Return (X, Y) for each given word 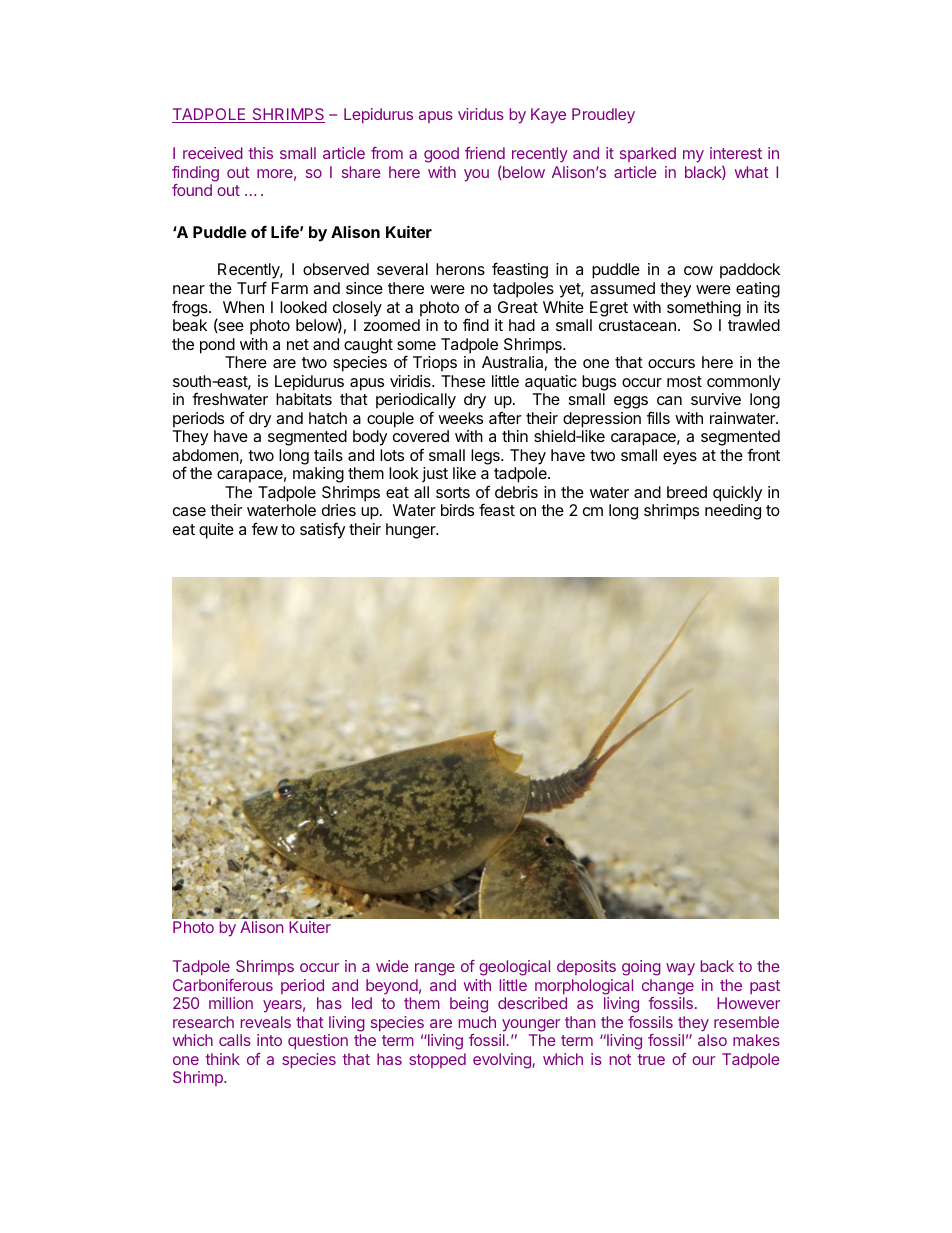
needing (733, 512)
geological (514, 968)
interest (736, 153)
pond (217, 346)
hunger (412, 531)
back (717, 966)
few (265, 528)
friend (485, 153)
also (712, 1040)
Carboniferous (223, 985)
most (684, 381)
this (261, 153)
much (477, 1022)
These (463, 381)
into (269, 1040)
